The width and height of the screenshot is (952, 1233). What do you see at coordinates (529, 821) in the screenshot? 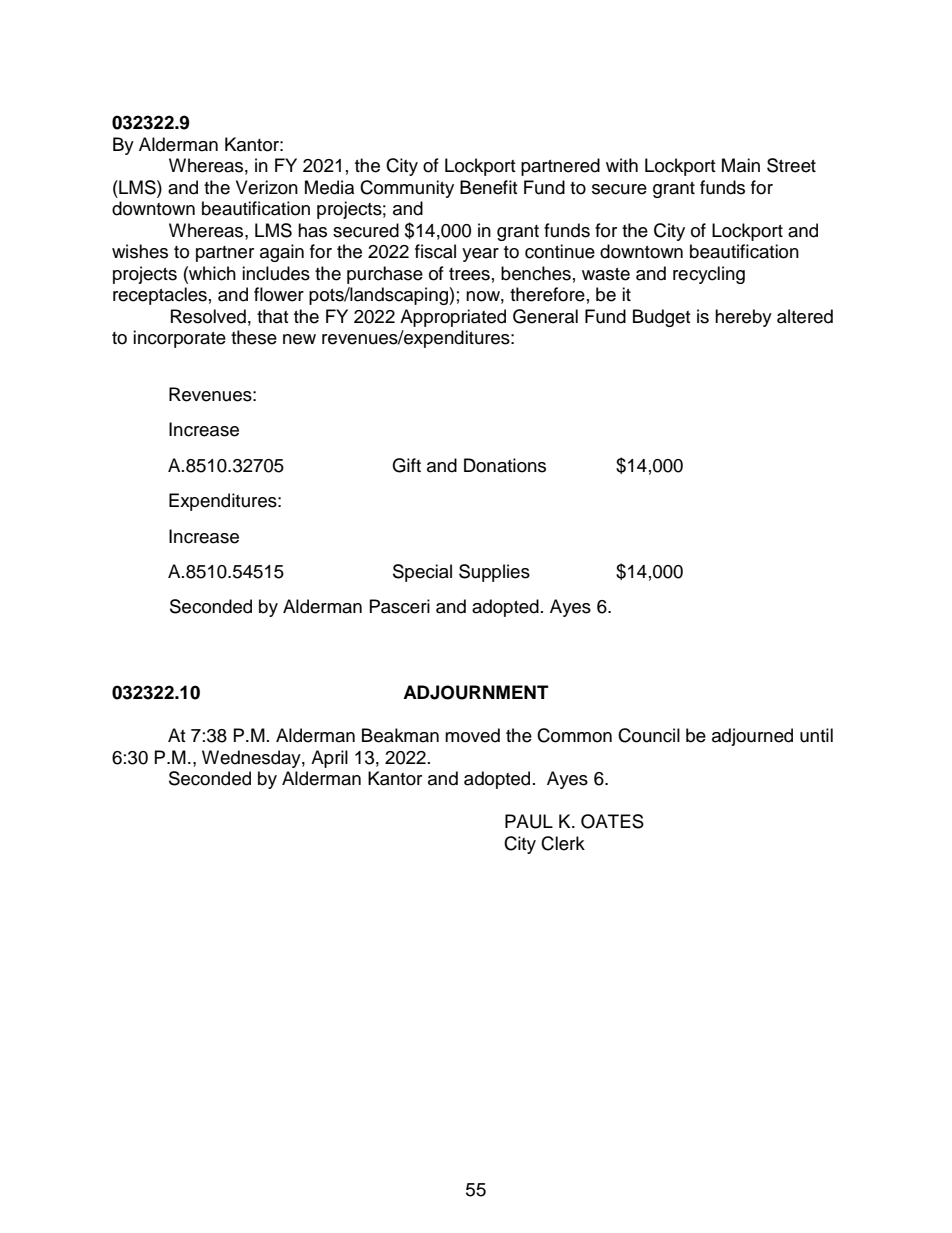
I see `PAUL` at bounding box center [529, 821].
